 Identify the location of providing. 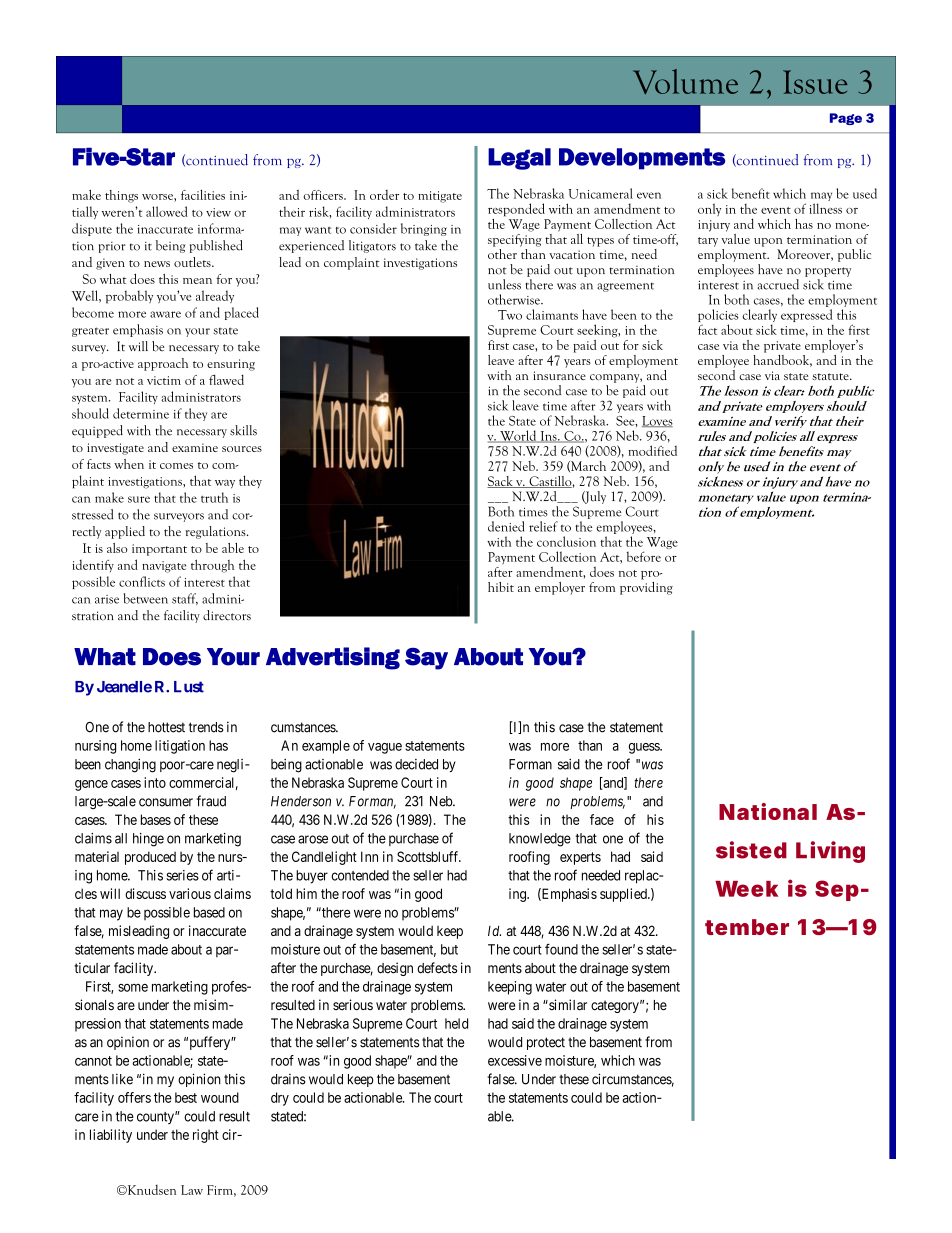
(646, 587).
